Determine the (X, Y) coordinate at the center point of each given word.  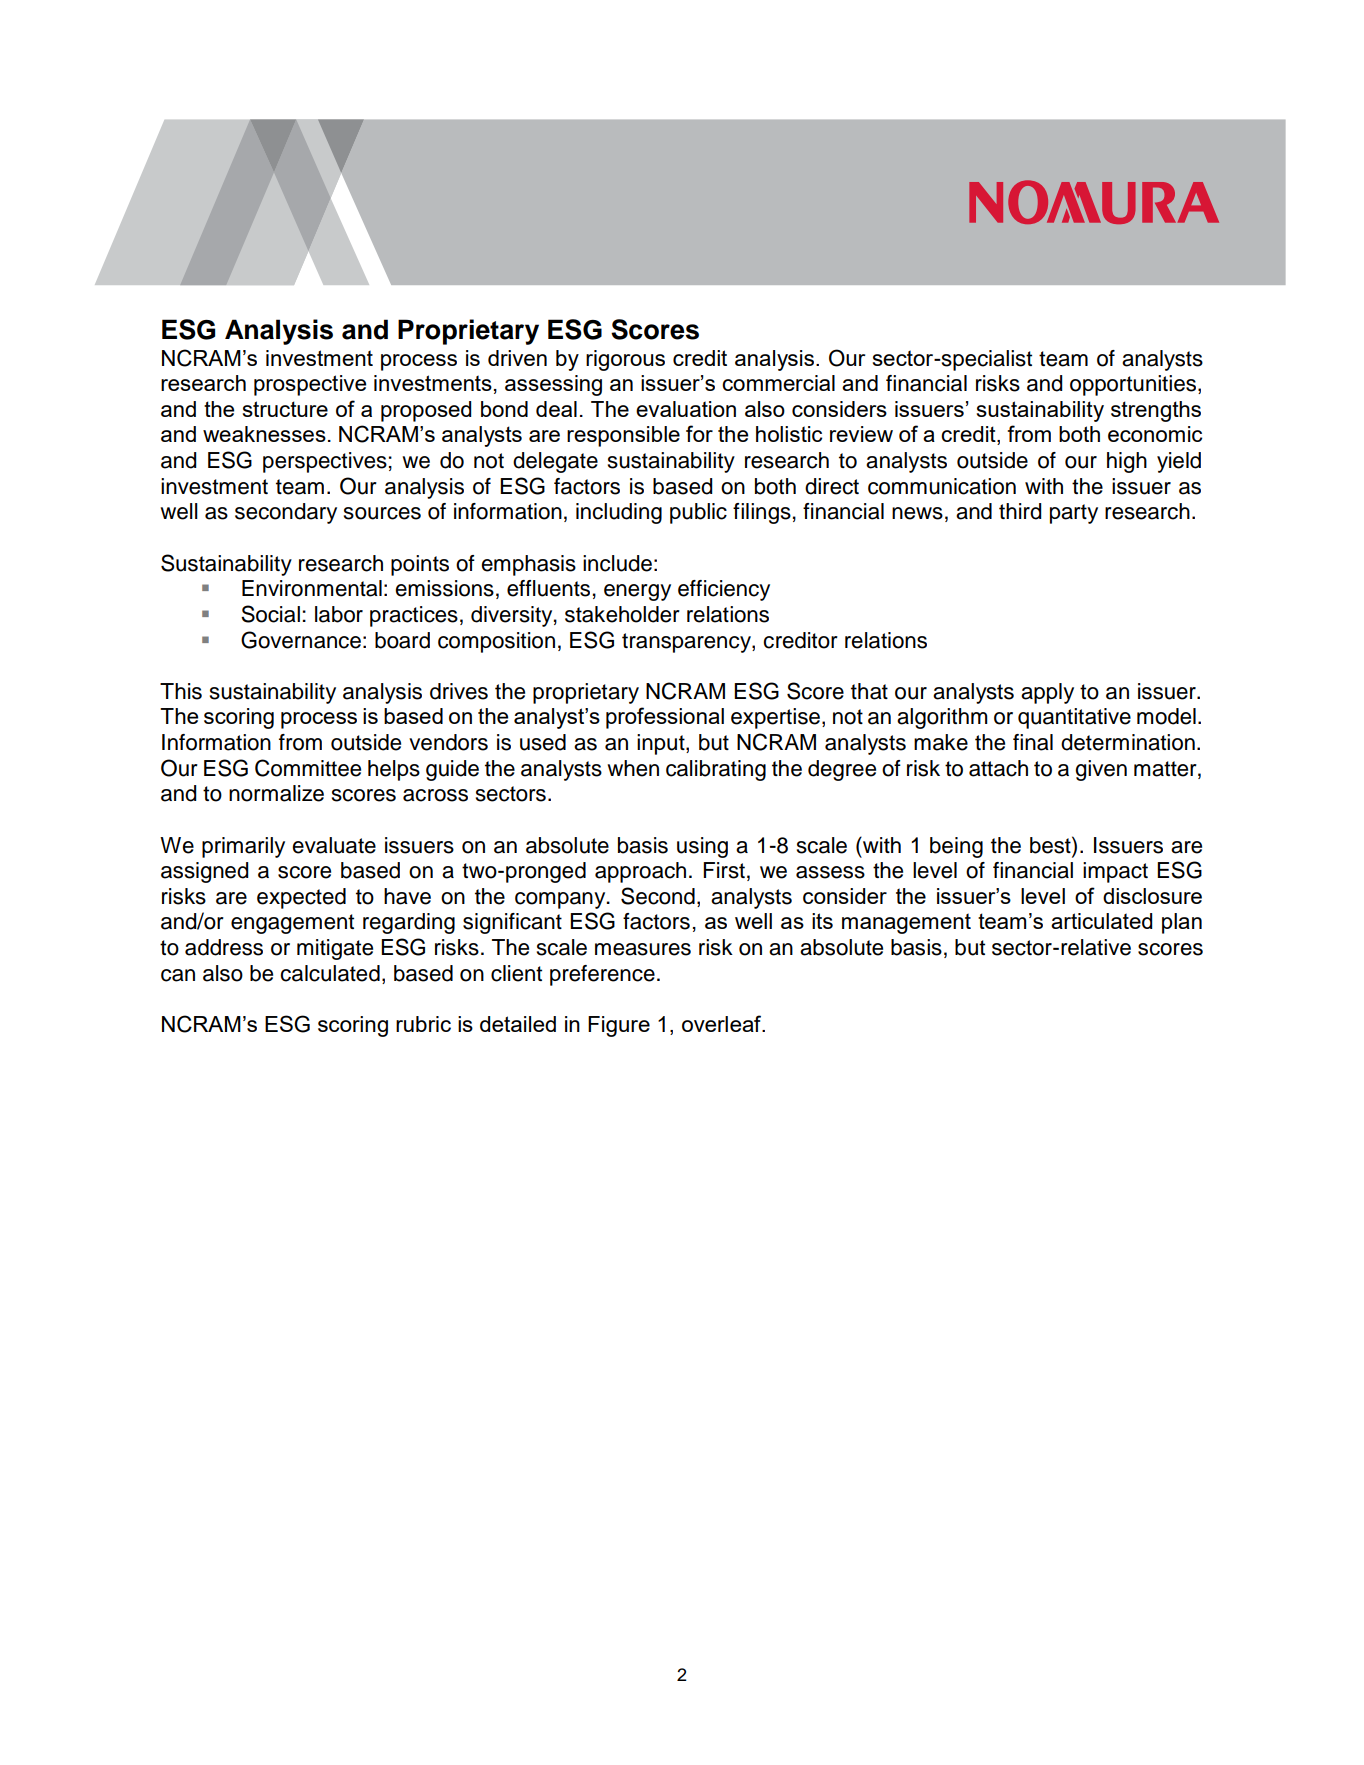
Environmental (312, 588)
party (1074, 514)
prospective (310, 385)
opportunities (1134, 385)
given (1101, 770)
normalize (276, 793)
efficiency (724, 590)
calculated (330, 973)
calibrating (716, 770)
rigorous (625, 360)
